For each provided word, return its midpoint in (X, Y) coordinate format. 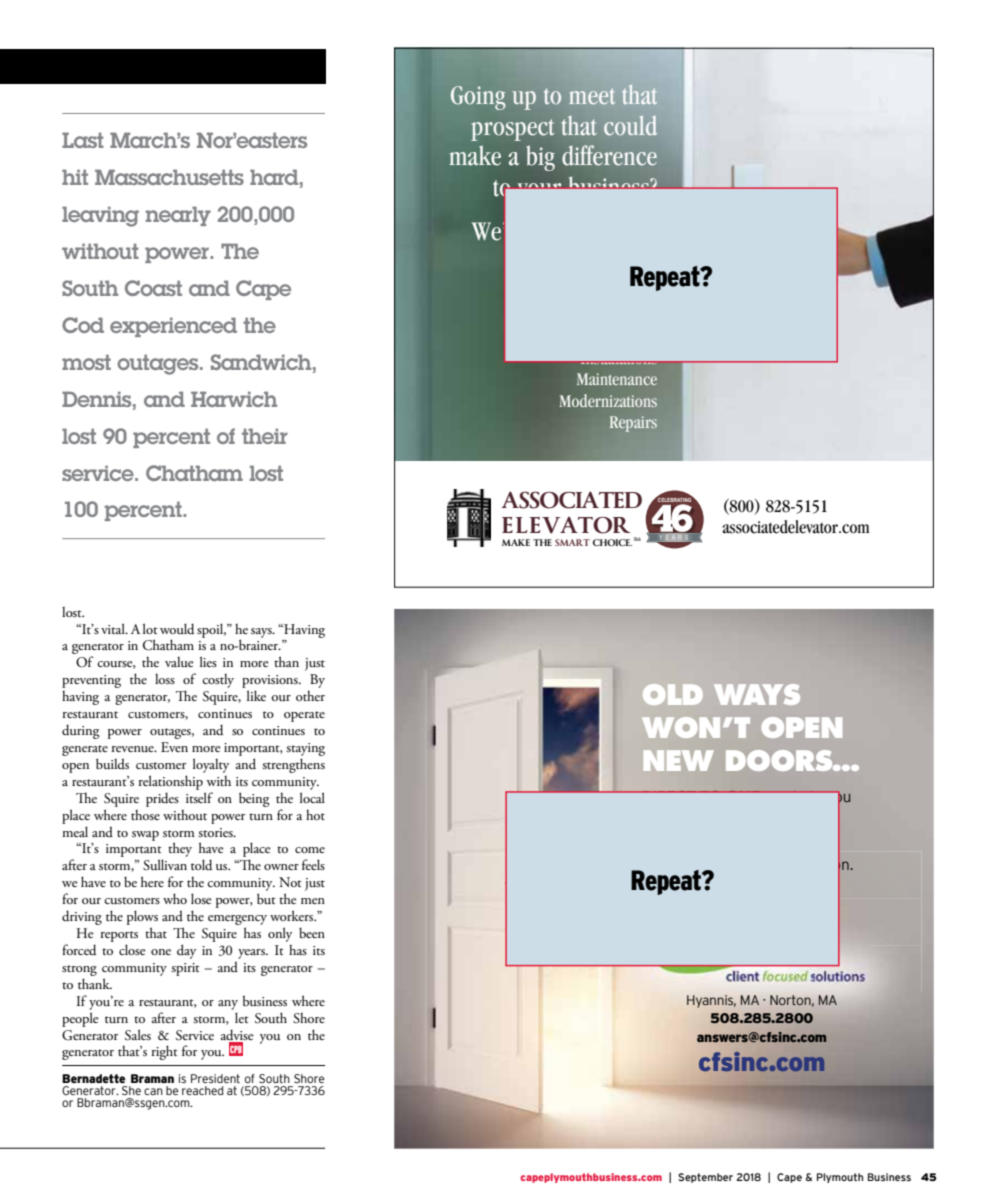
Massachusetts (169, 177)
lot (150, 628)
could (630, 125)
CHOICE (612, 542)
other (310, 696)
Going (478, 98)
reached (202, 1090)
